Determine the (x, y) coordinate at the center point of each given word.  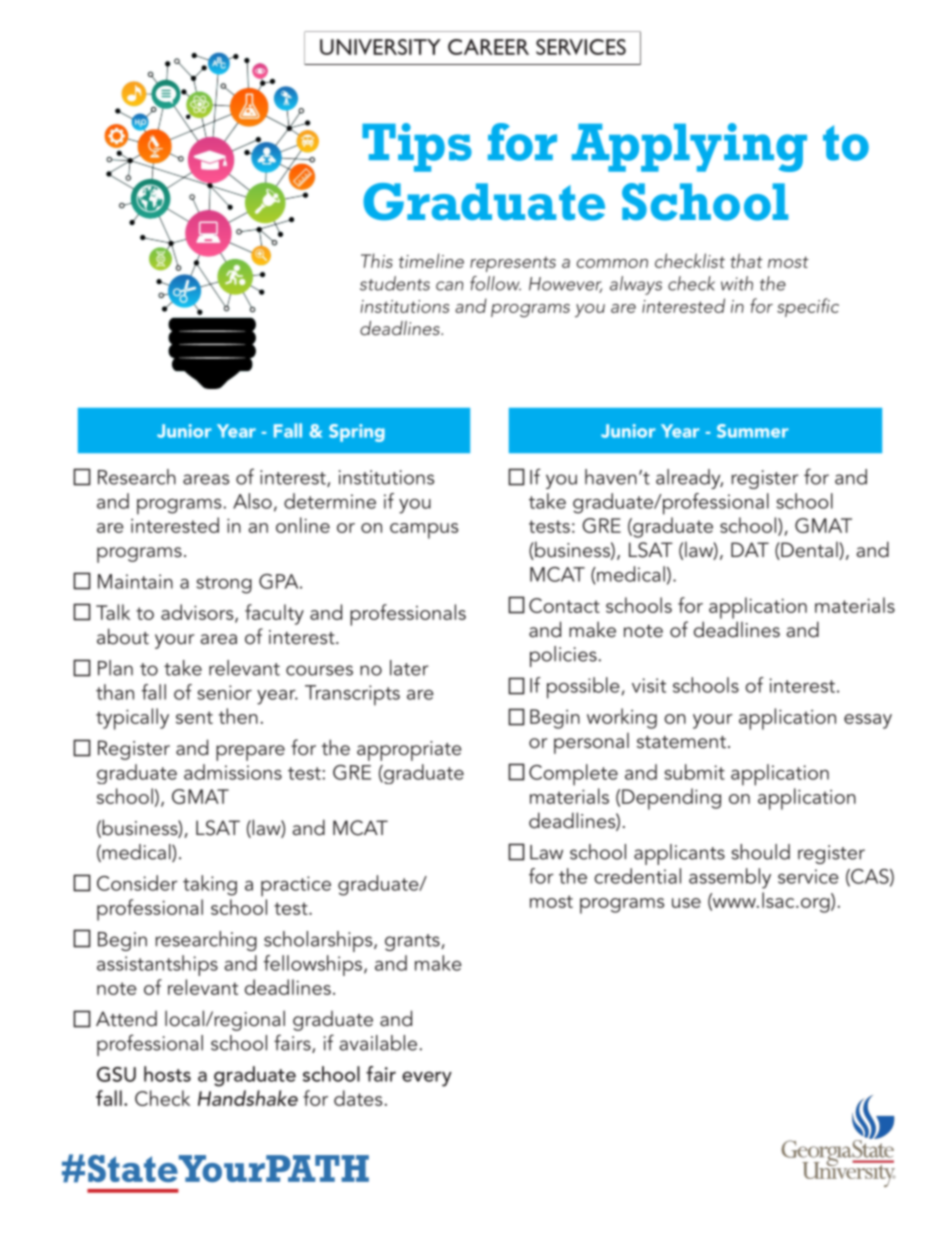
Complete (573, 775)
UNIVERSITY (380, 47)
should (760, 852)
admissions (233, 772)
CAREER (488, 47)
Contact (564, 605)
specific (808, 307)
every (427, 1079)
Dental (809, 551)
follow (495, 283)
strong (224, 585)
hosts (167, 1074)
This (377, 260)
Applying (689, 147)
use (686, 903)
